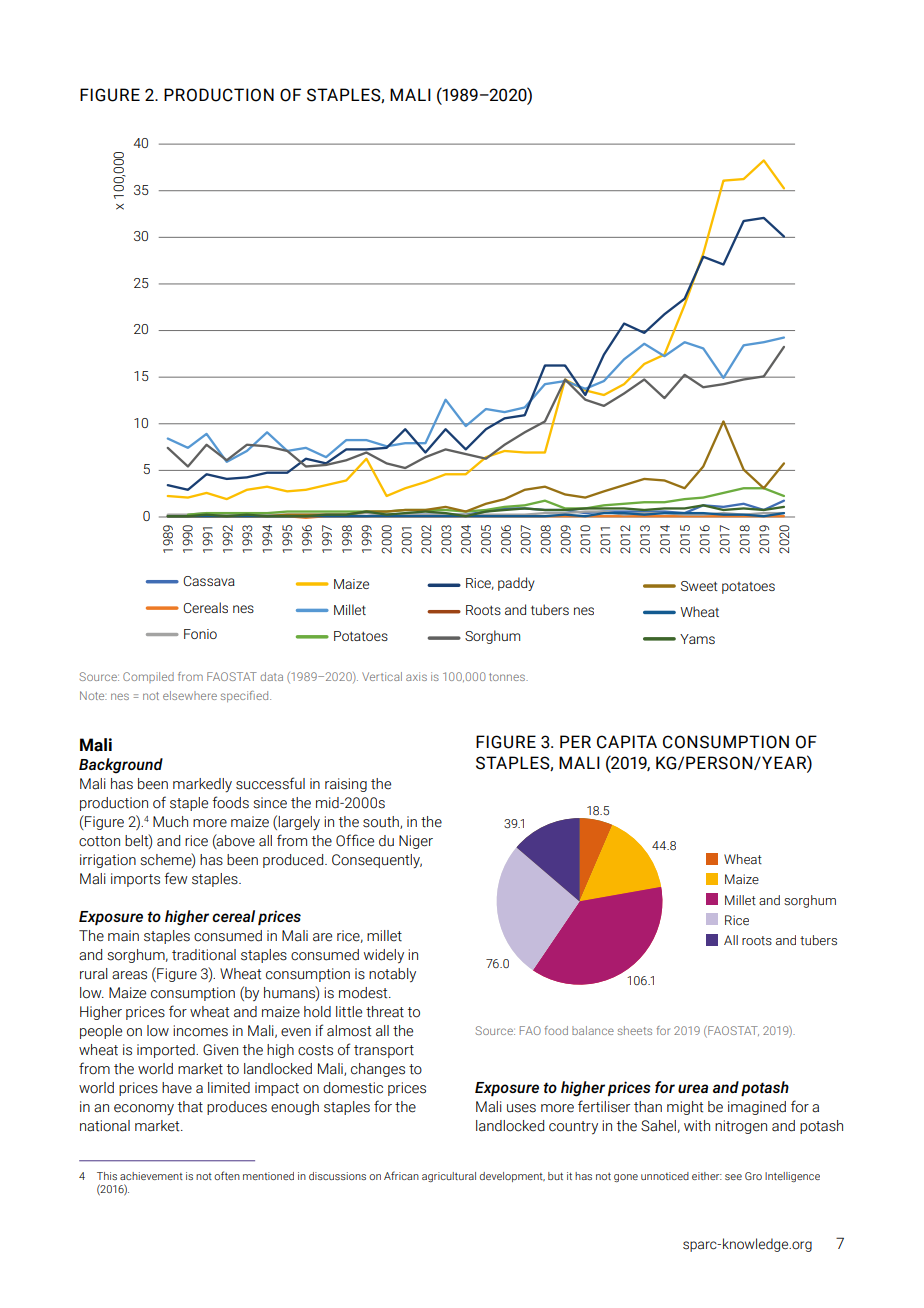  Describe the element at coordinates (209, 581) in the screenshot. I see `Cassava` at that location.
